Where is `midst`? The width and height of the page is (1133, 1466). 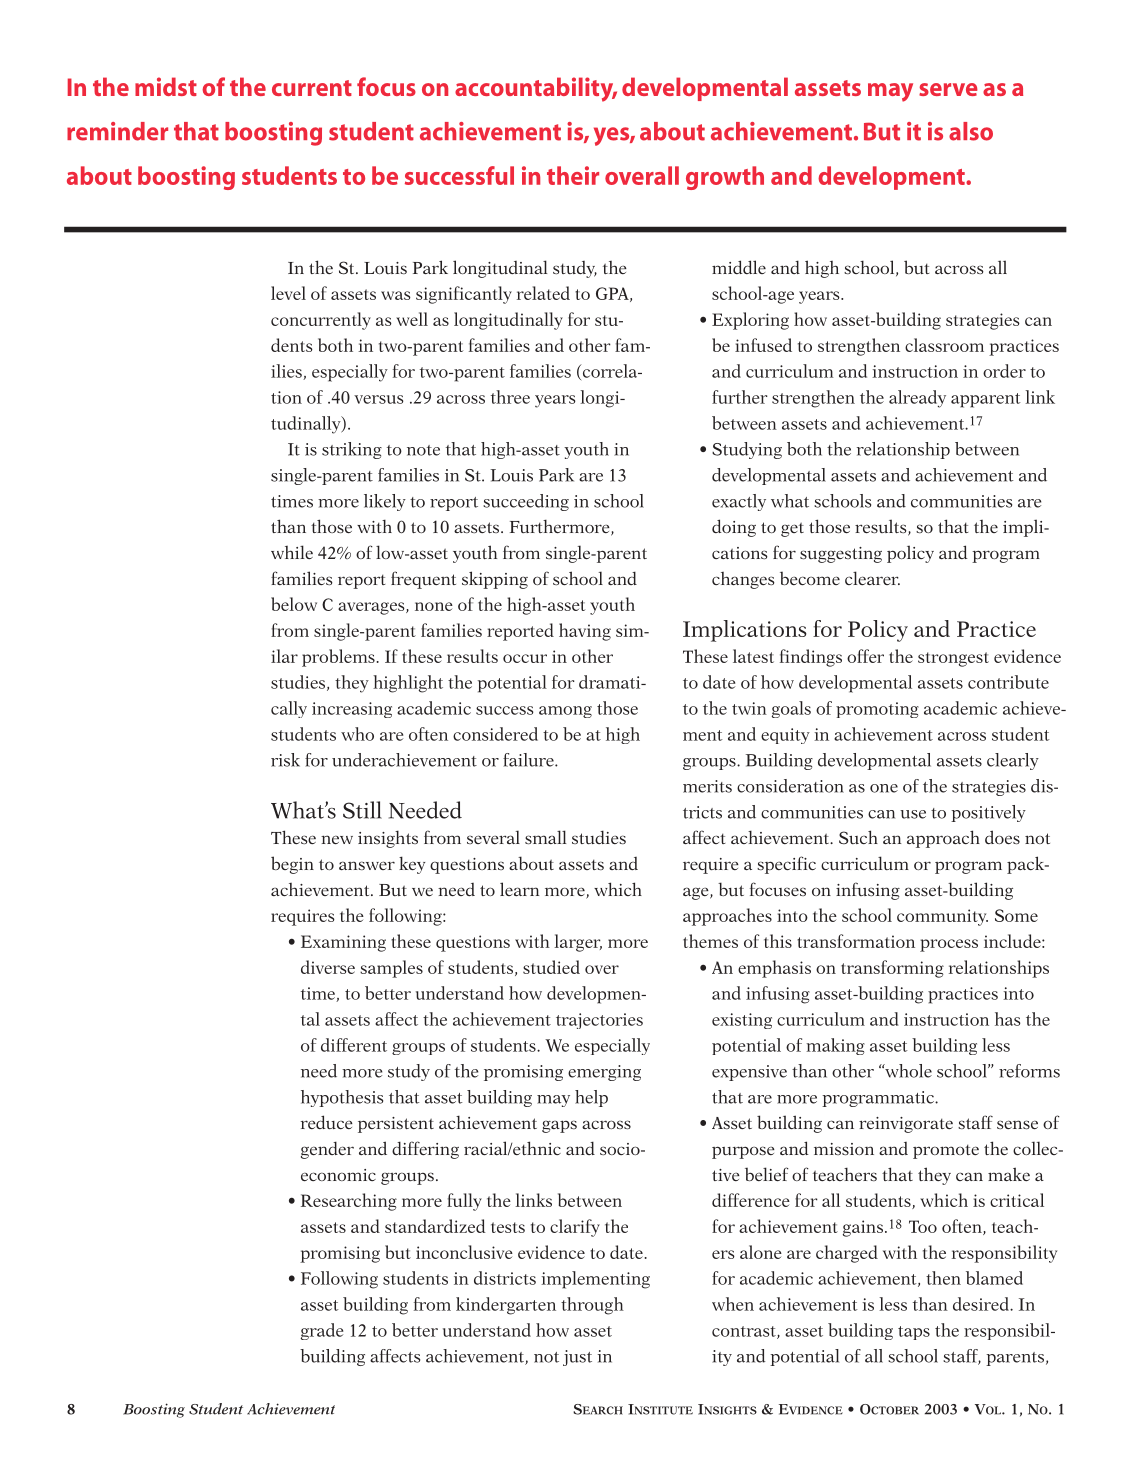 midst is located at coordinates (166, 86).
